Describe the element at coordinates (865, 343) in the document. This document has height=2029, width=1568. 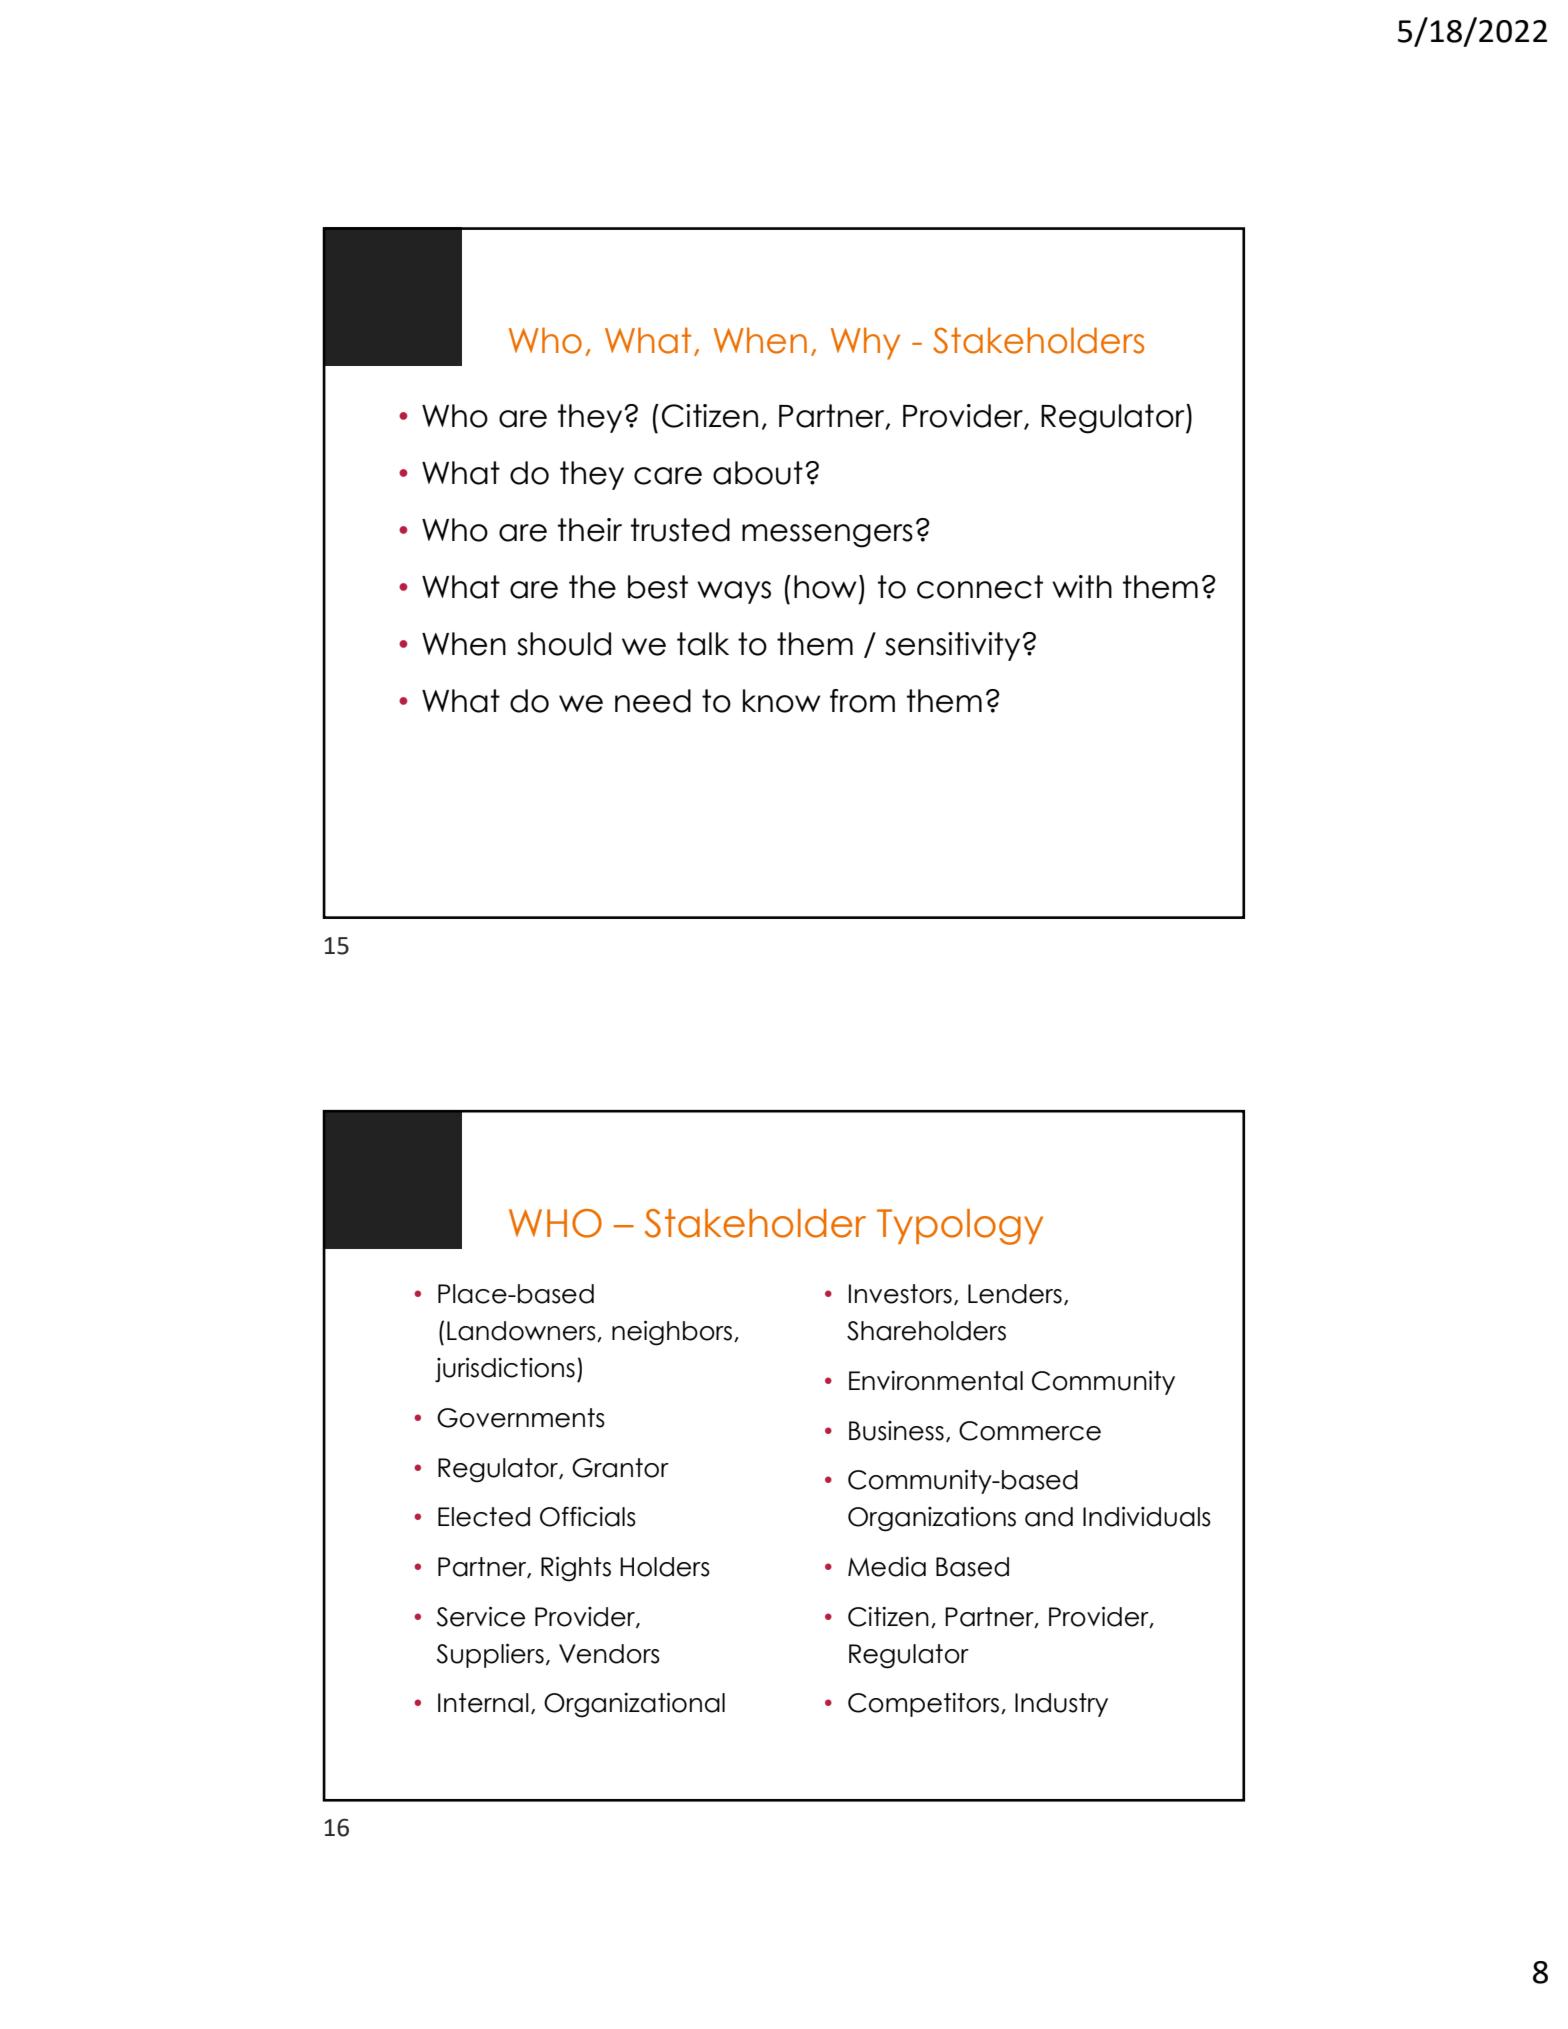
I see `Why` at that location.
